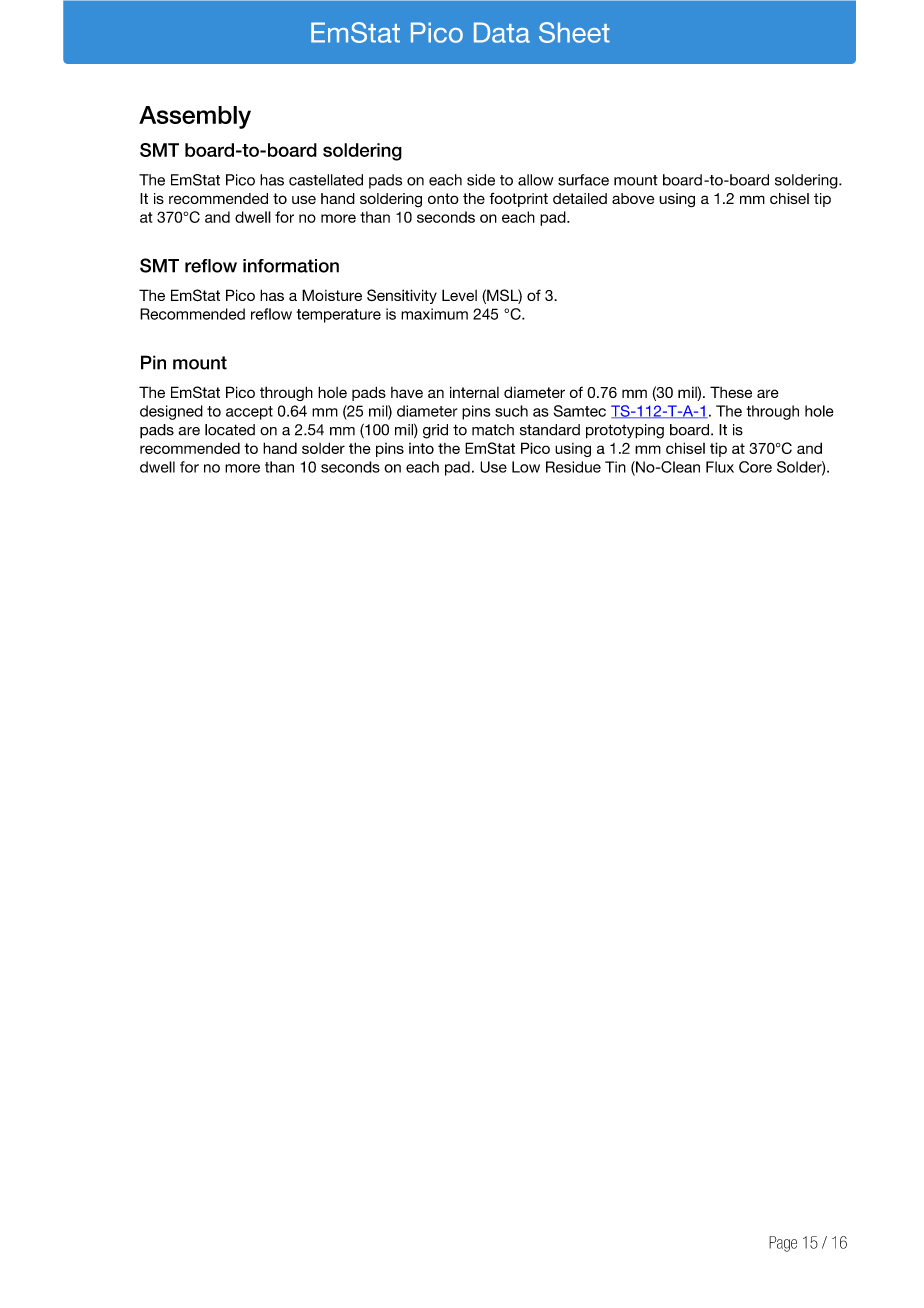  What do you see at coordinates (171, 412) in the screenshot?
I see `designed` at bounding box center [171, 412].
